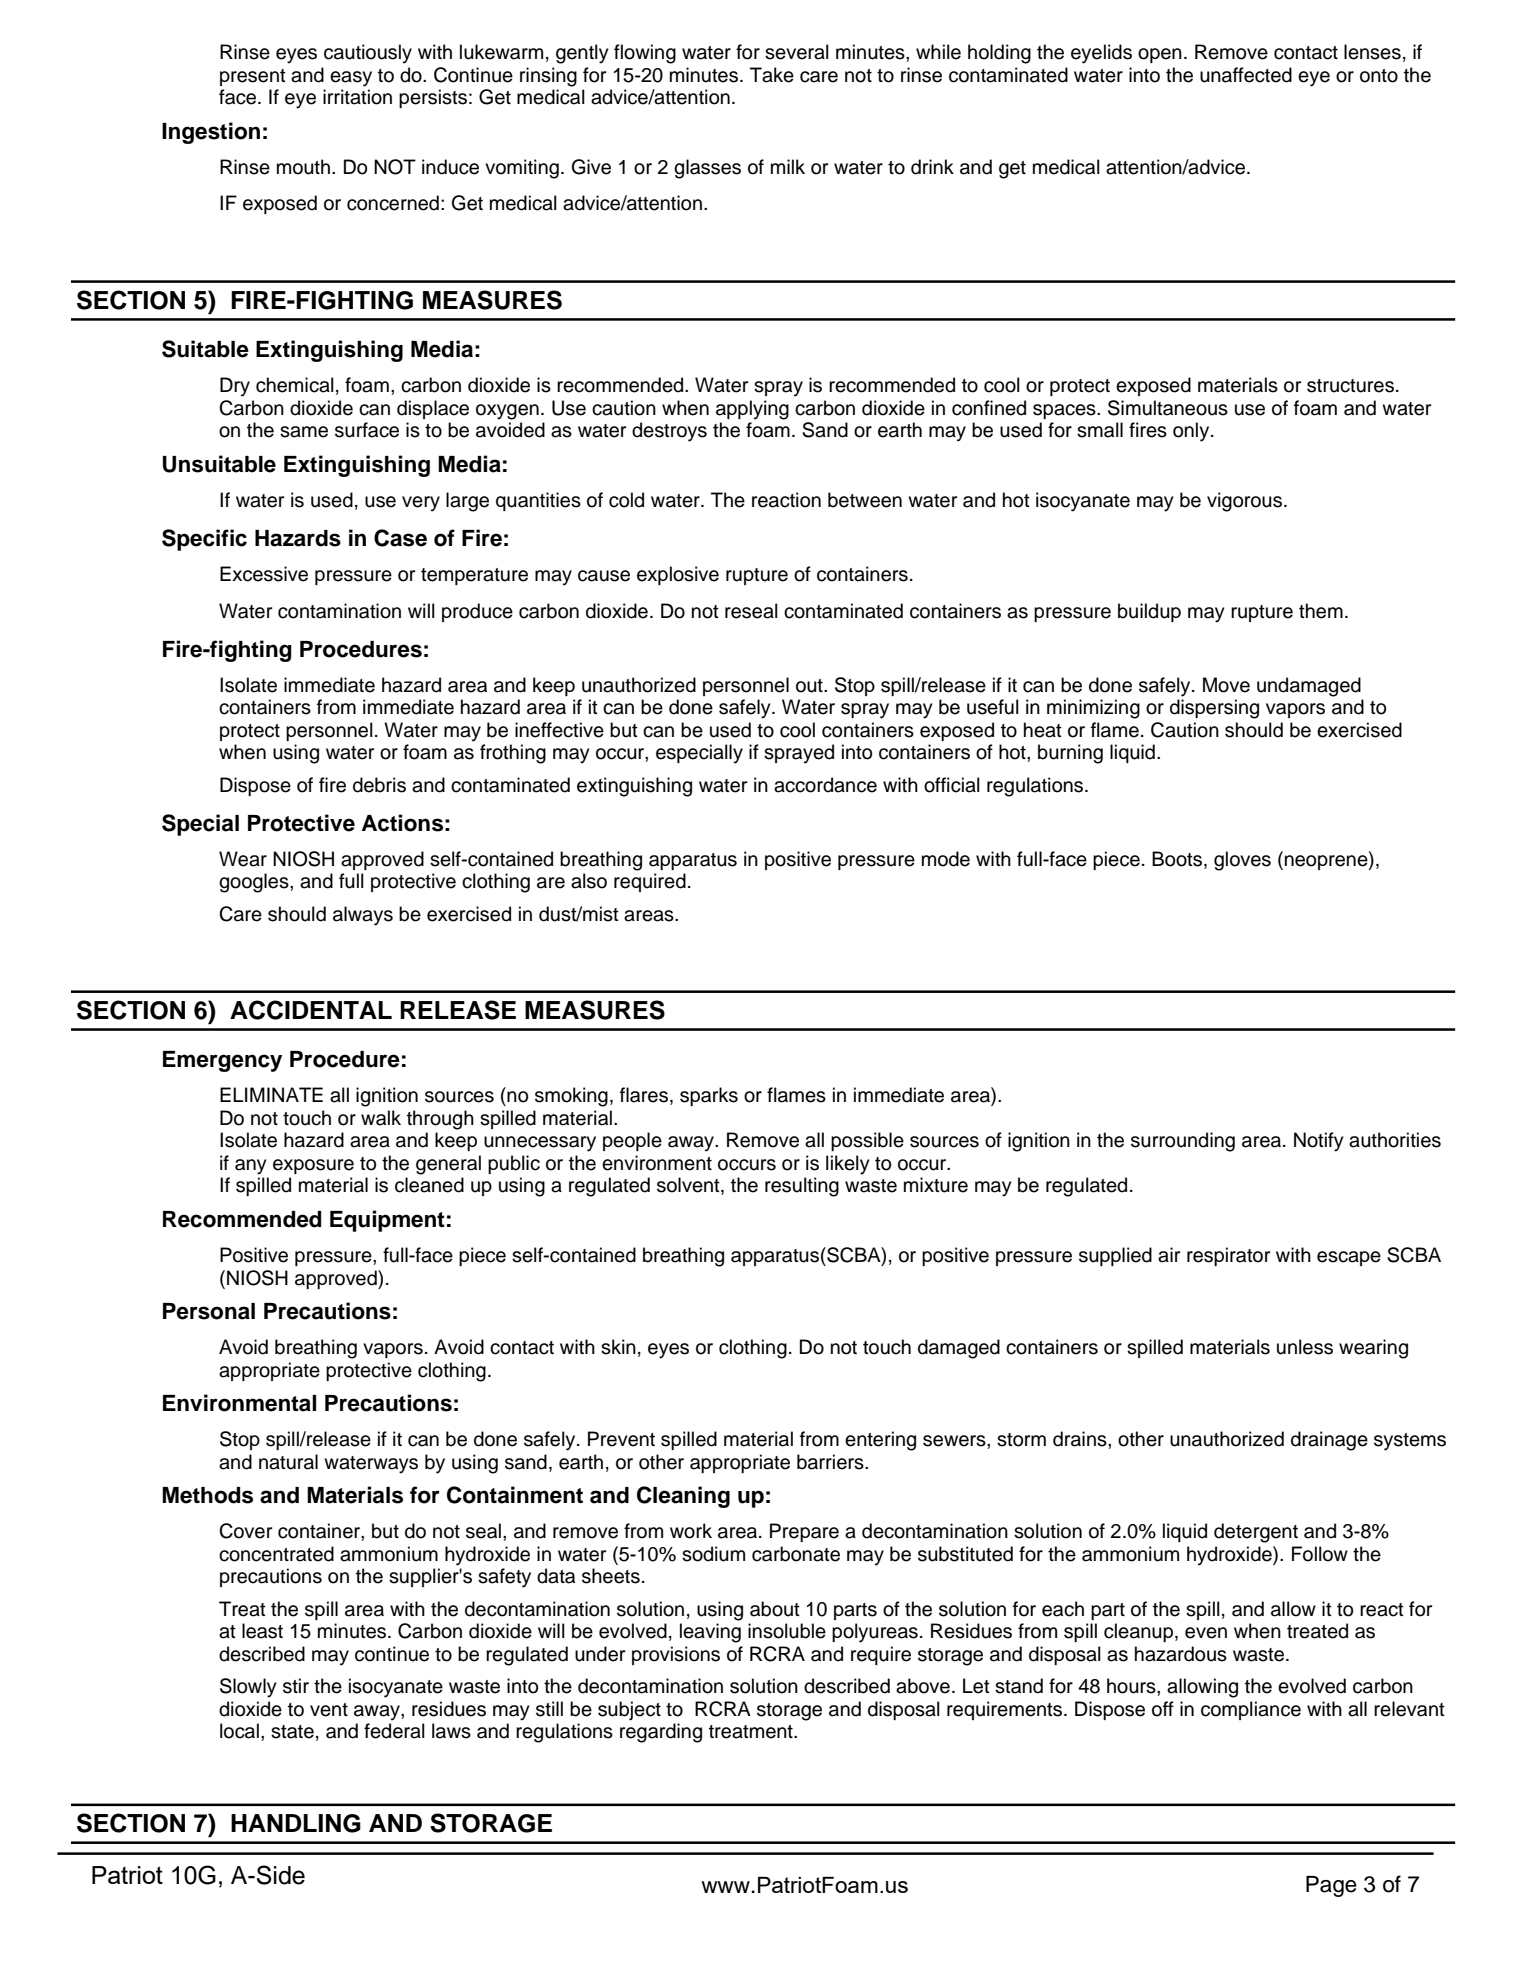 Image resolution: width=1528 pixels, height=1977 pixels. What do you see at coordinates (400, 538) in the page?
I see `Case` at bounding box center [400, 538].
